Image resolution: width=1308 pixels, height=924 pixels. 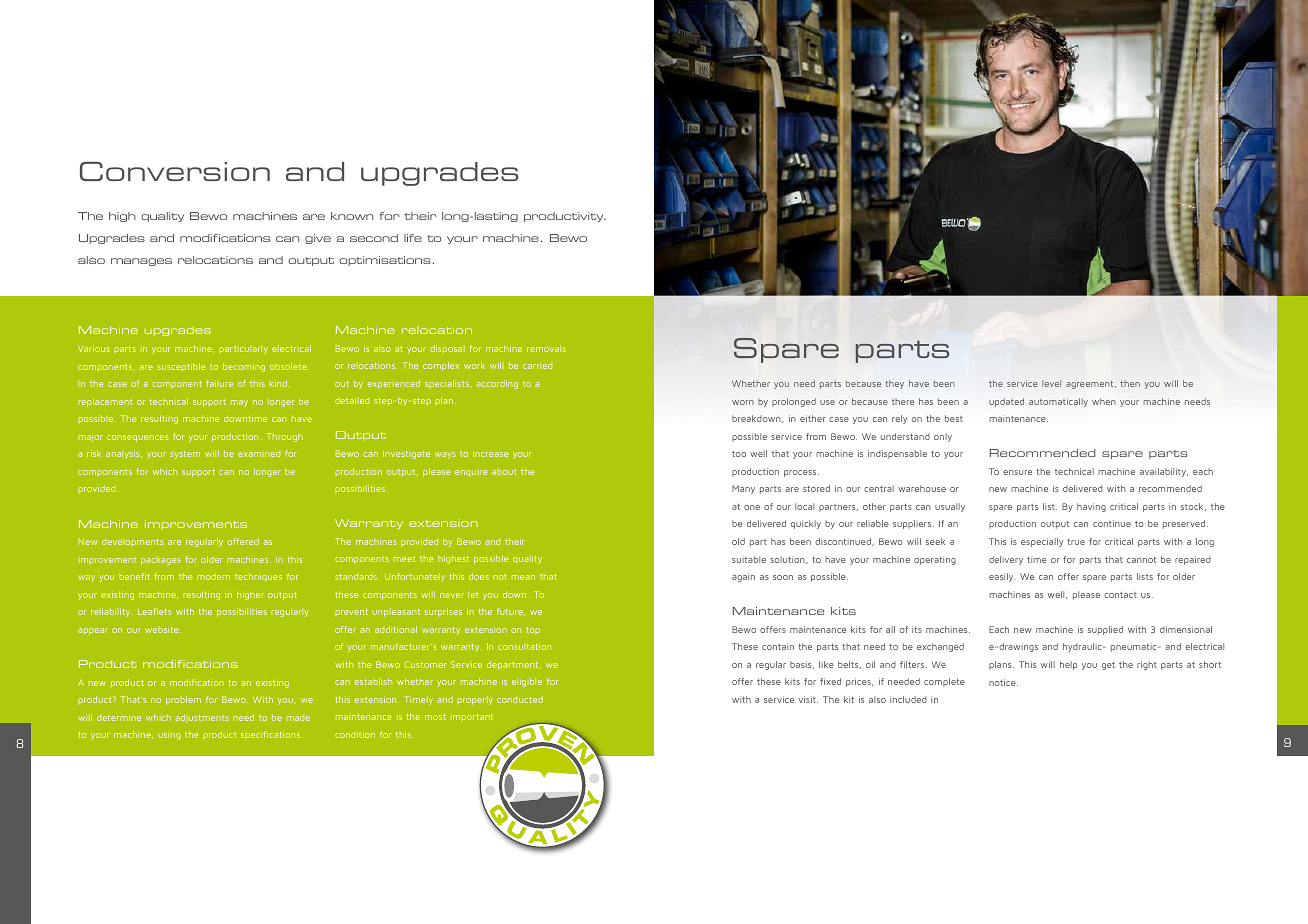 I want to click on developments, so click(x=133, y=542).
